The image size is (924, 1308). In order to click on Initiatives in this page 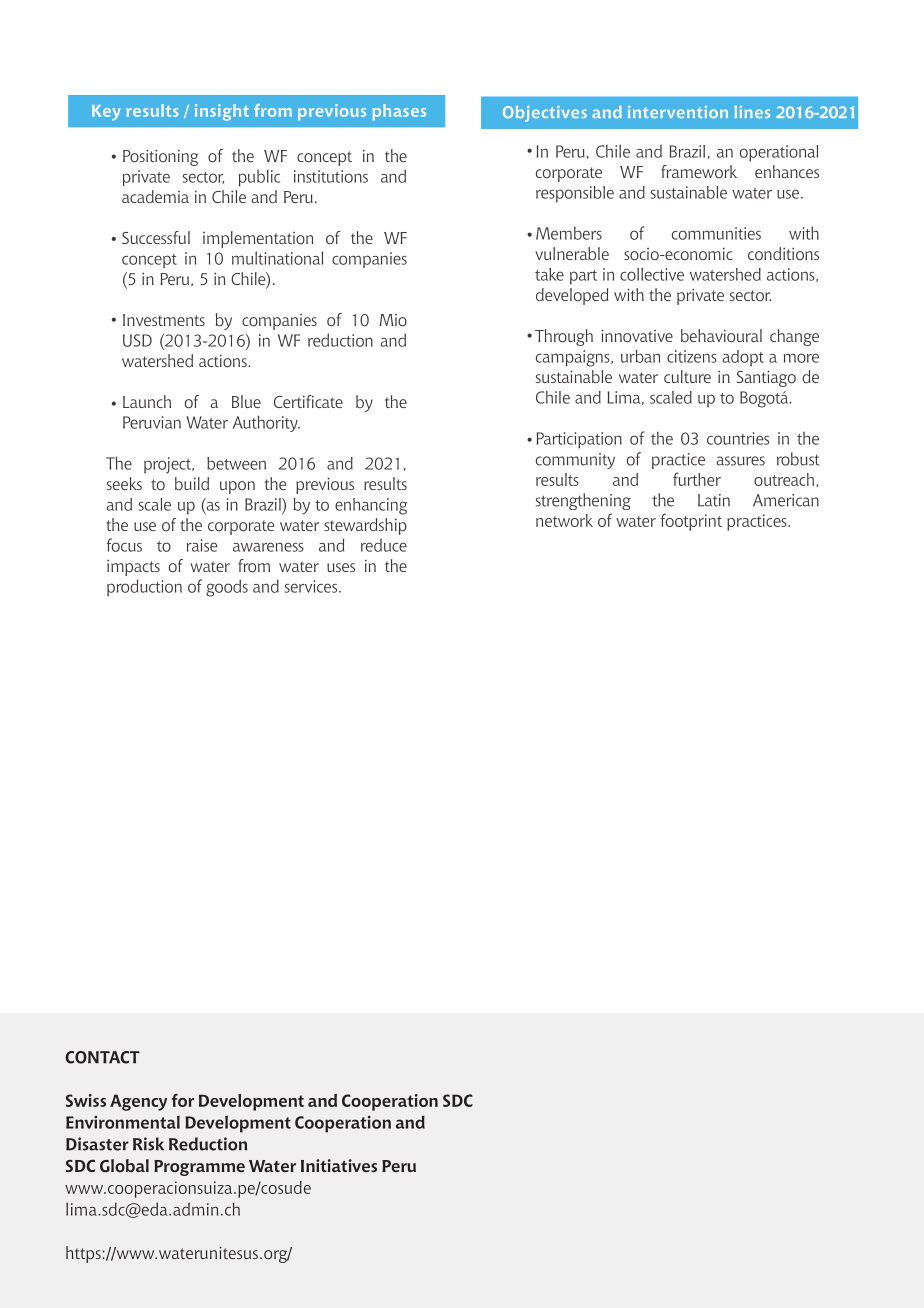, I will do `click(339, 1165)`.
